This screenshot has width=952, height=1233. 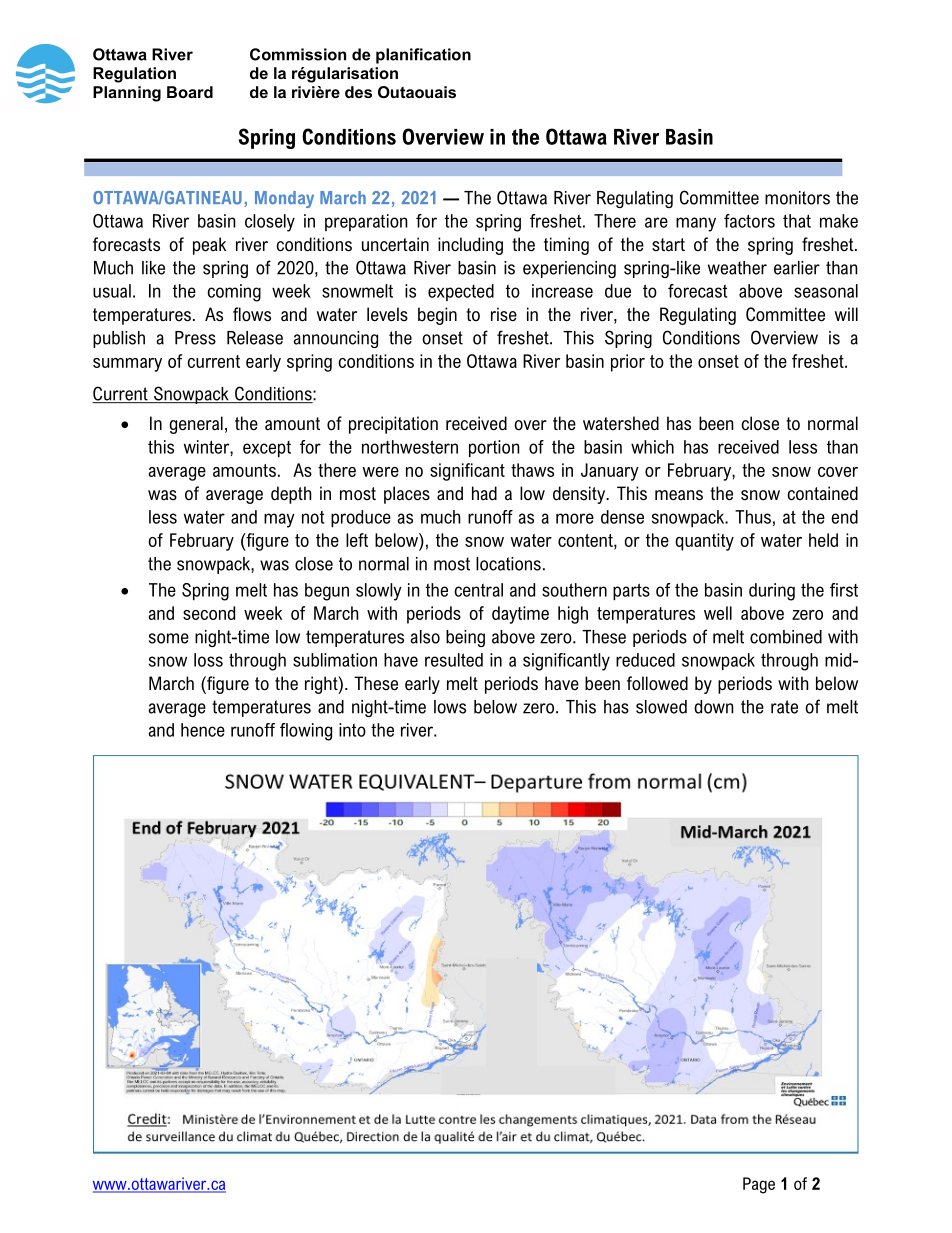 What do you see at coordinates (465, 638) in the screenshot?
I see `being` at bounding box center [465, 638].
